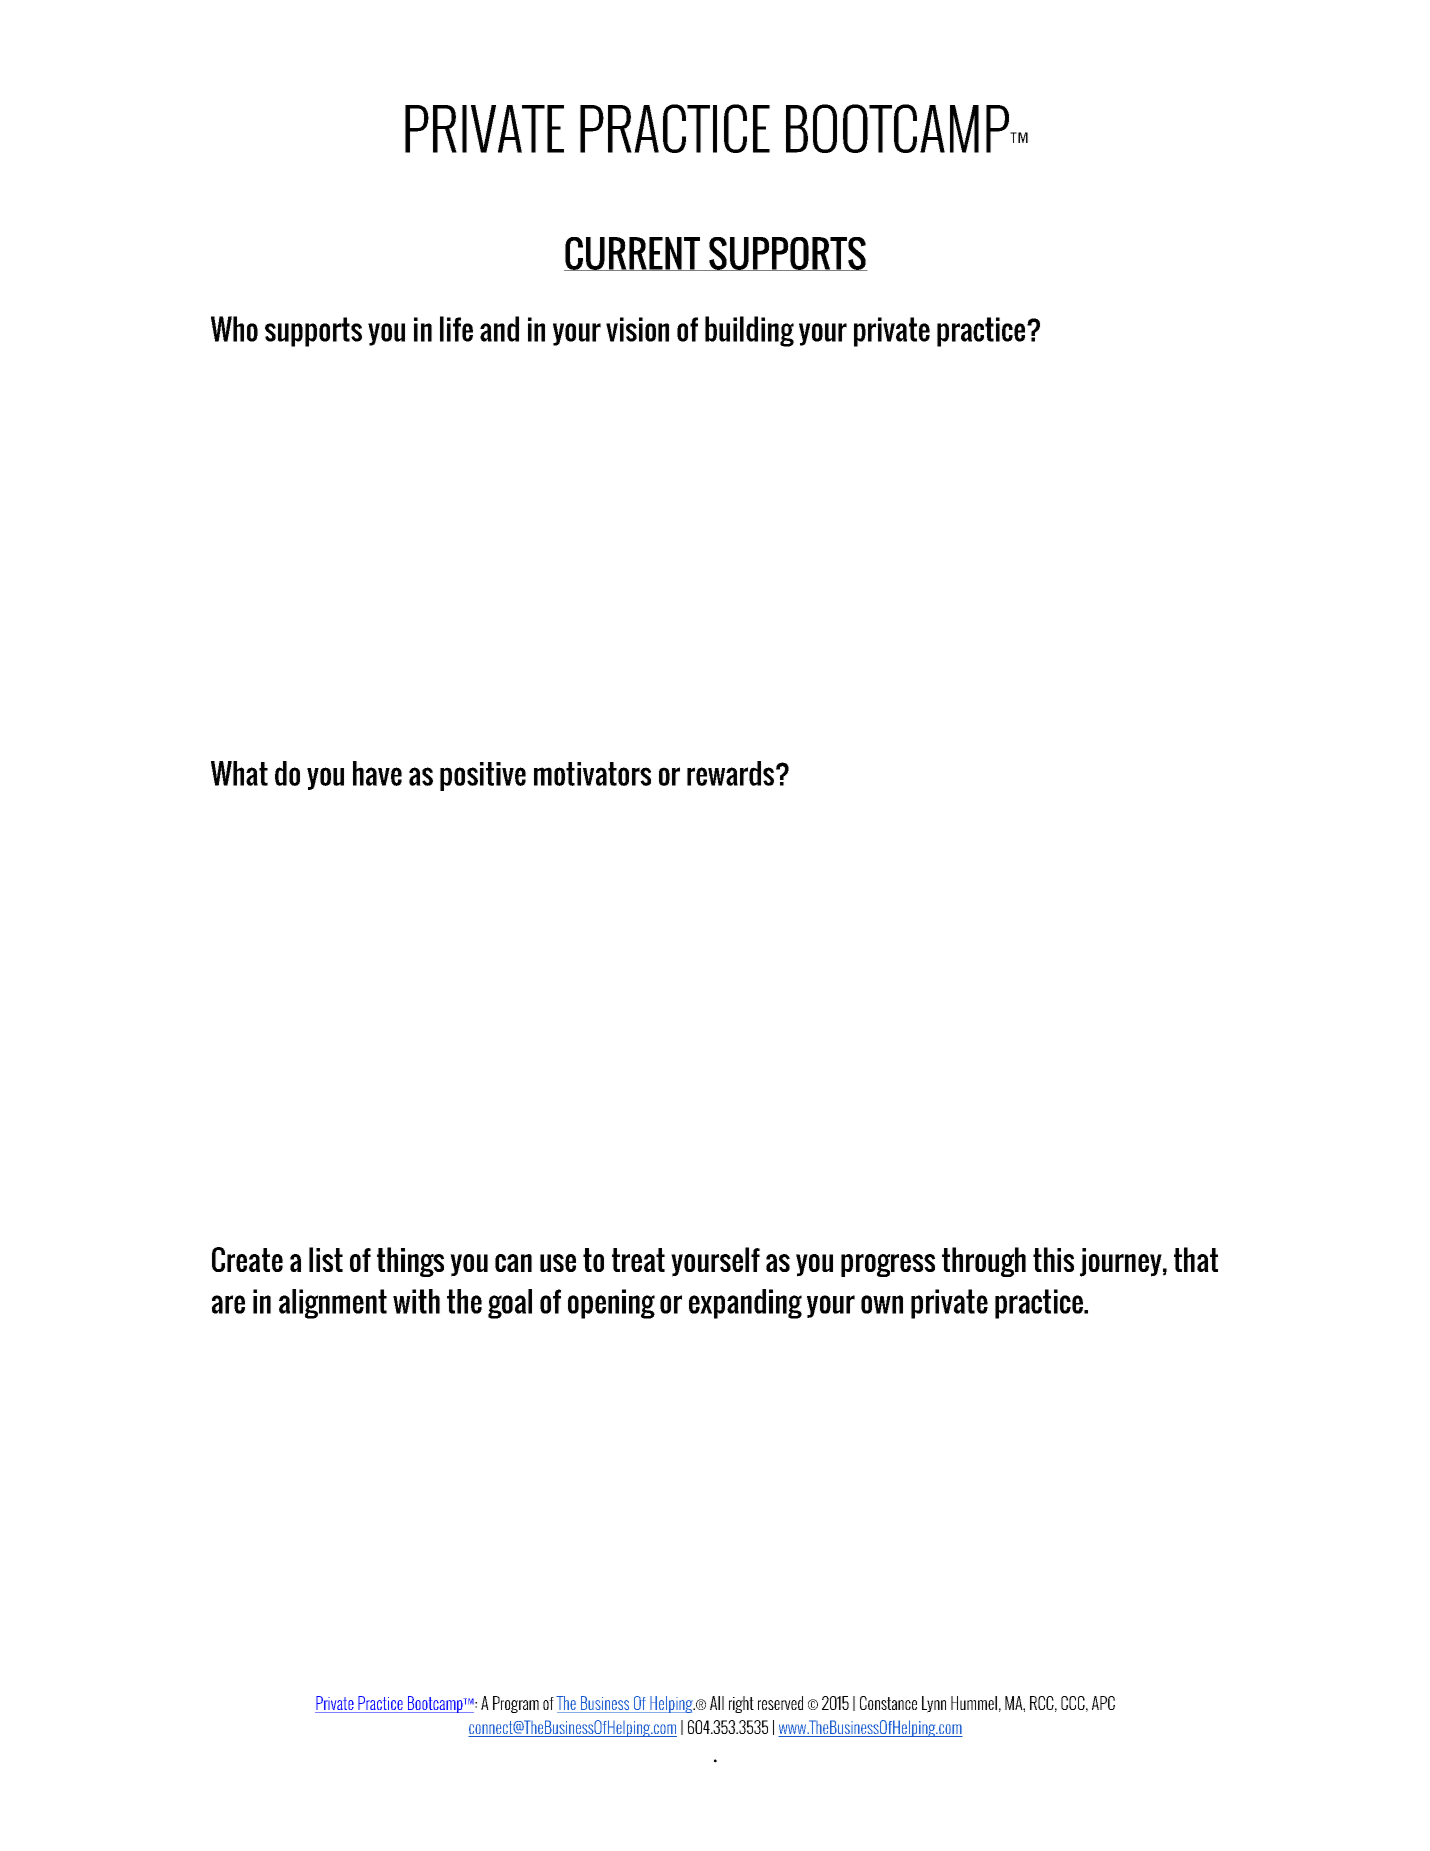  What do you see at coordinates (516, 1704) in the screenshot?
I see `Program` at bounding box center [516, 1704].
